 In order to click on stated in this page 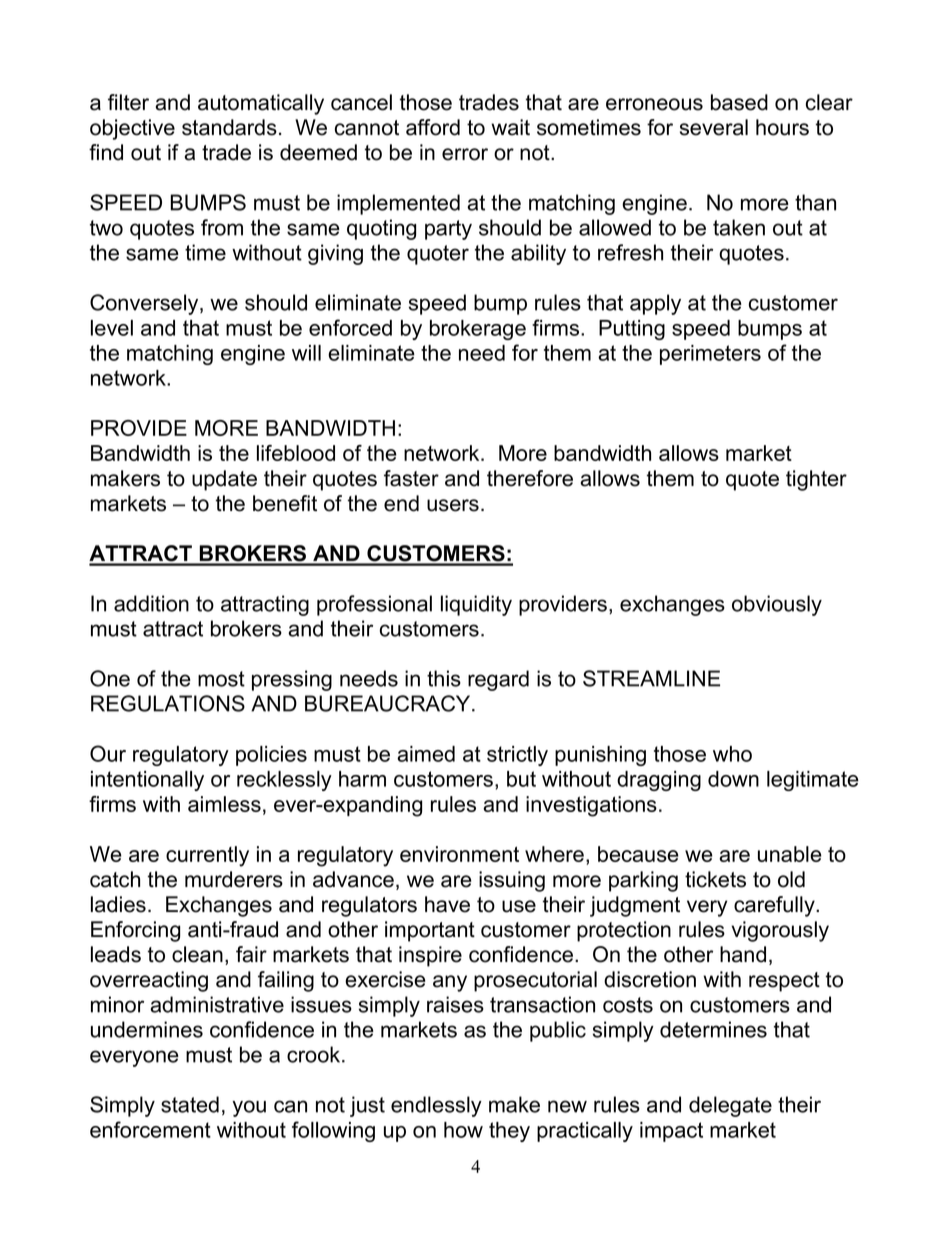, I will do `click(190, 1104)`.
